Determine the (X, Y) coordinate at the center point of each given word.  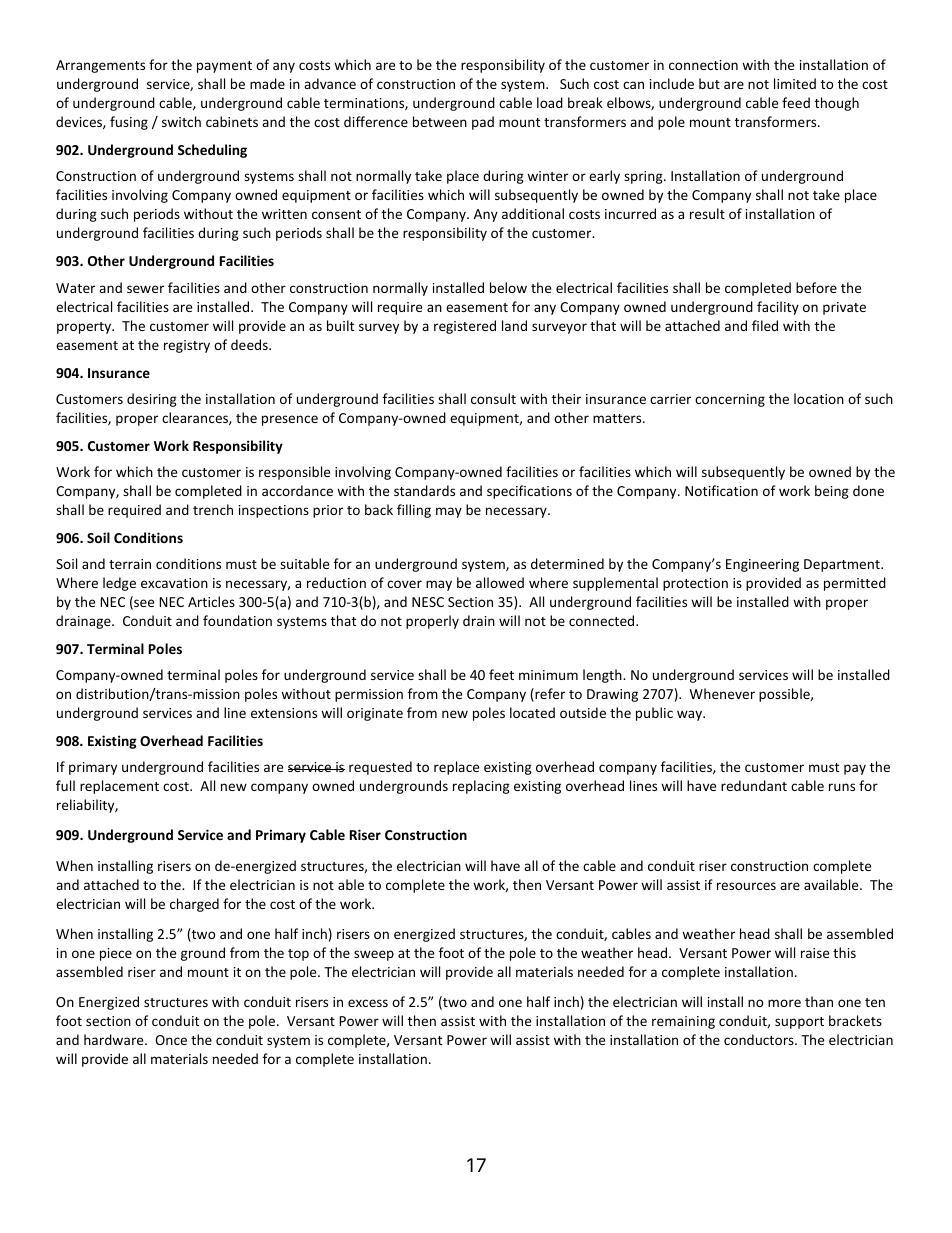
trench (213, 509)
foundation (237, 620)
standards (424, 490)
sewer (145, 289)
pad (483, 123)
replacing (481, 787)
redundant (754, 785)
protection (695, 584)
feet (501, 674)
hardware (115, 1039)
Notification (721, 490)
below (508, 287)
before (816, 287)
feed (796, 102)
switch (181, 121)
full (65, 785)
